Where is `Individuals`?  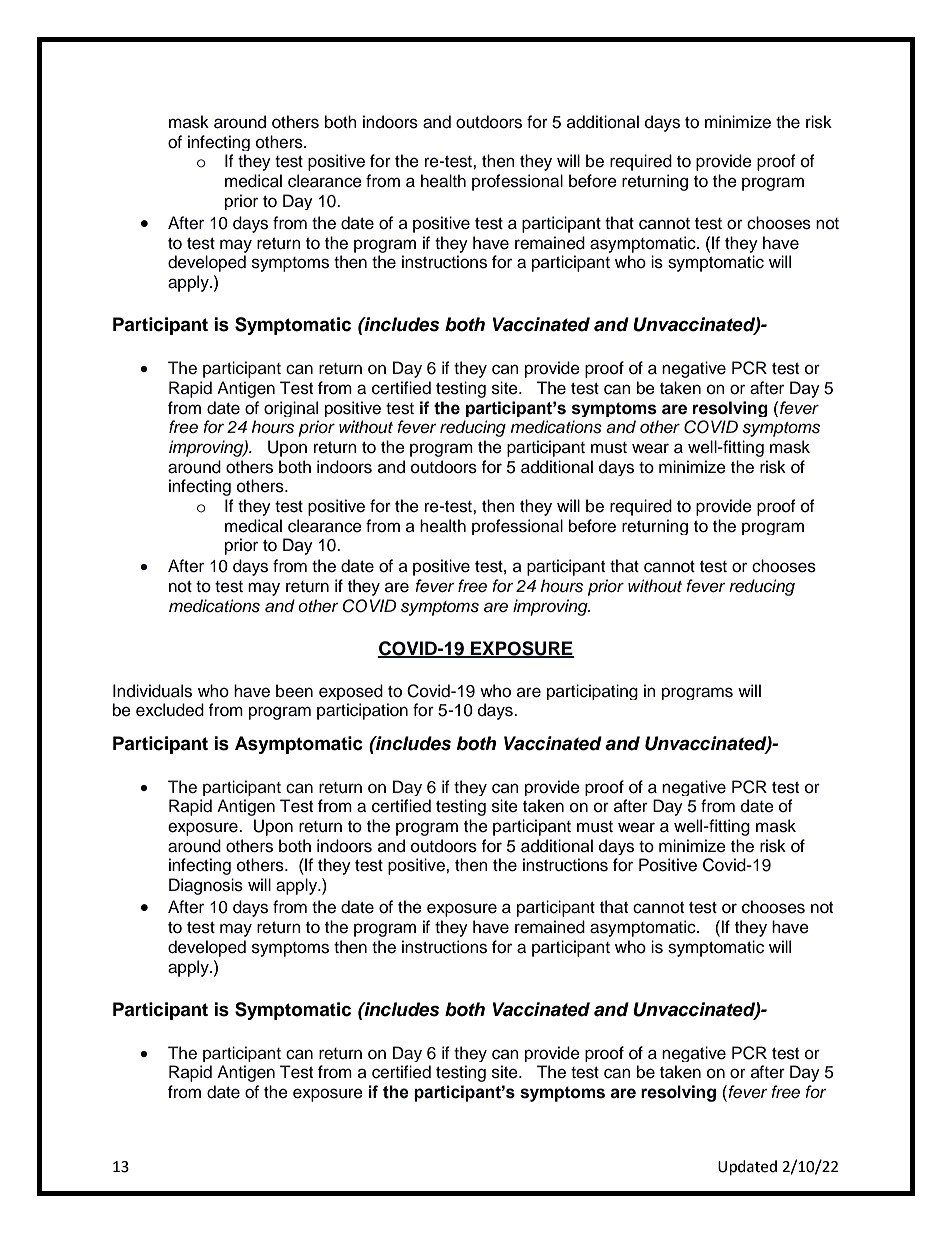 Individuals is located at coordinates (152, 691).
